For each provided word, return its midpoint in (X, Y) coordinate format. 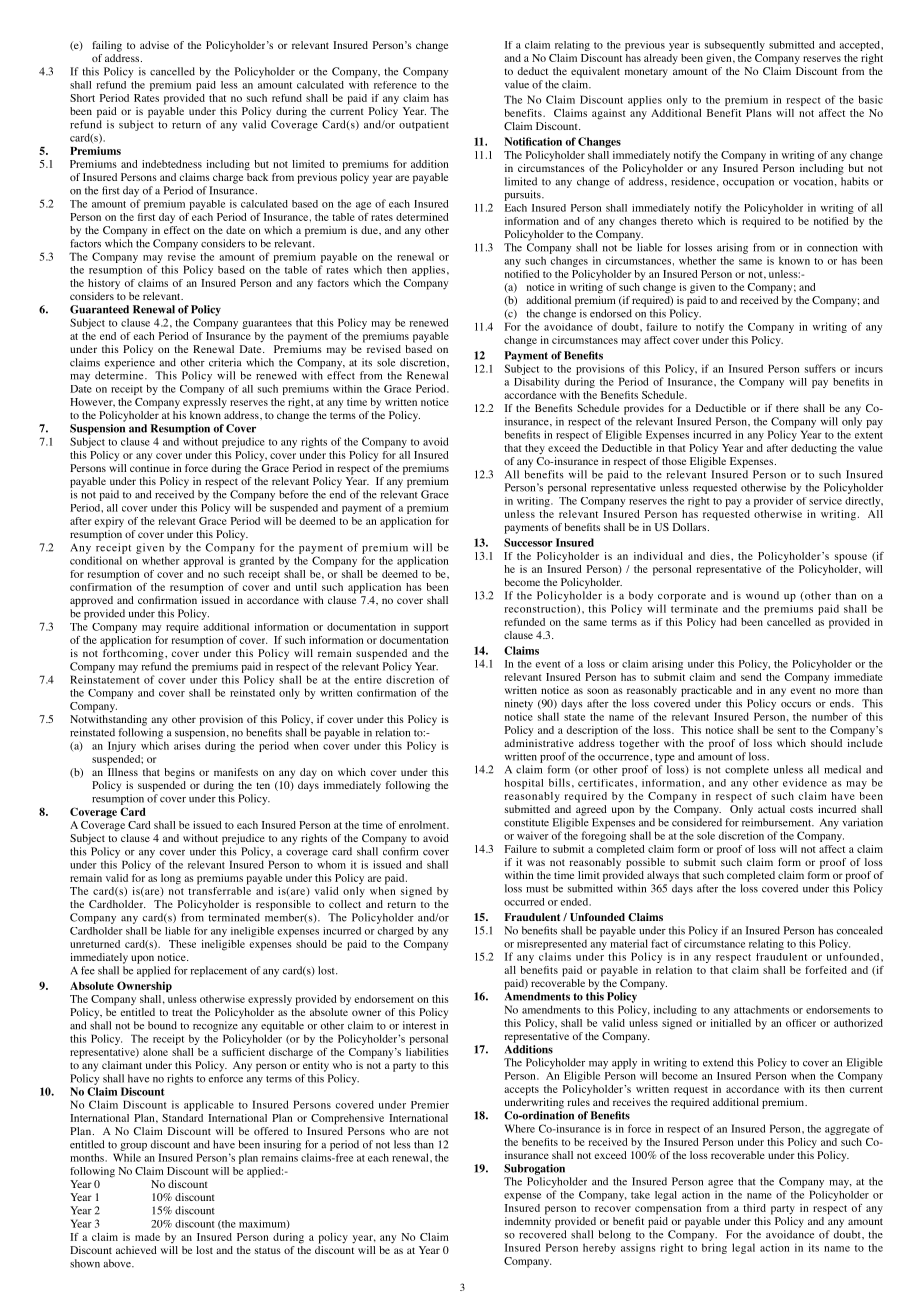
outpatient (424, 125)
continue (150, 466)
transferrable (219, 889)
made (147, 1237)
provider (773, 502)
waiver (533, 835)
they (535, 449)
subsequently (735, 46)
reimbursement (778, 822)
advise (154, 45)
